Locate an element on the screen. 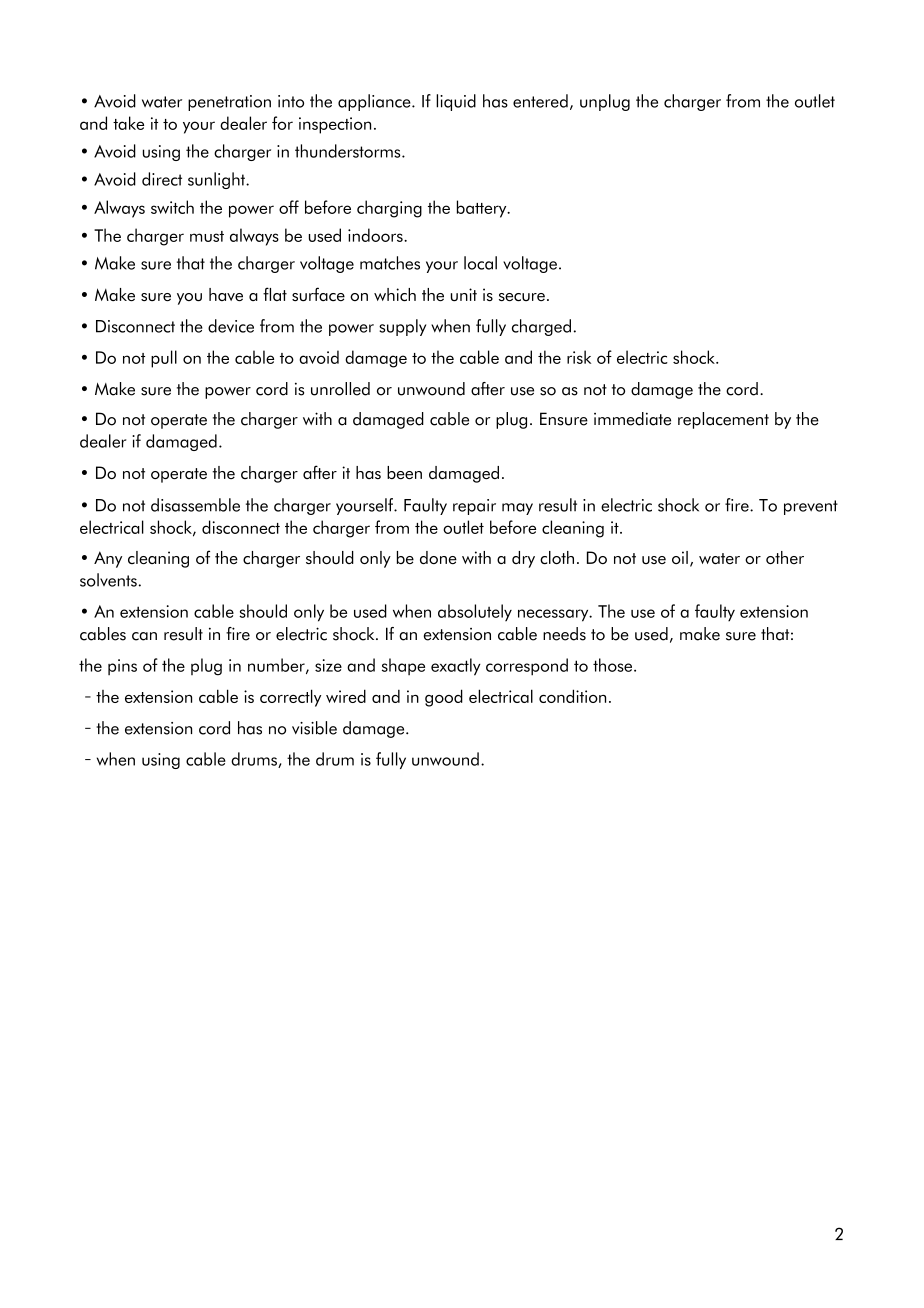 This screenshot has height=1308, width=924. those is located at coordinates (614, 665).
